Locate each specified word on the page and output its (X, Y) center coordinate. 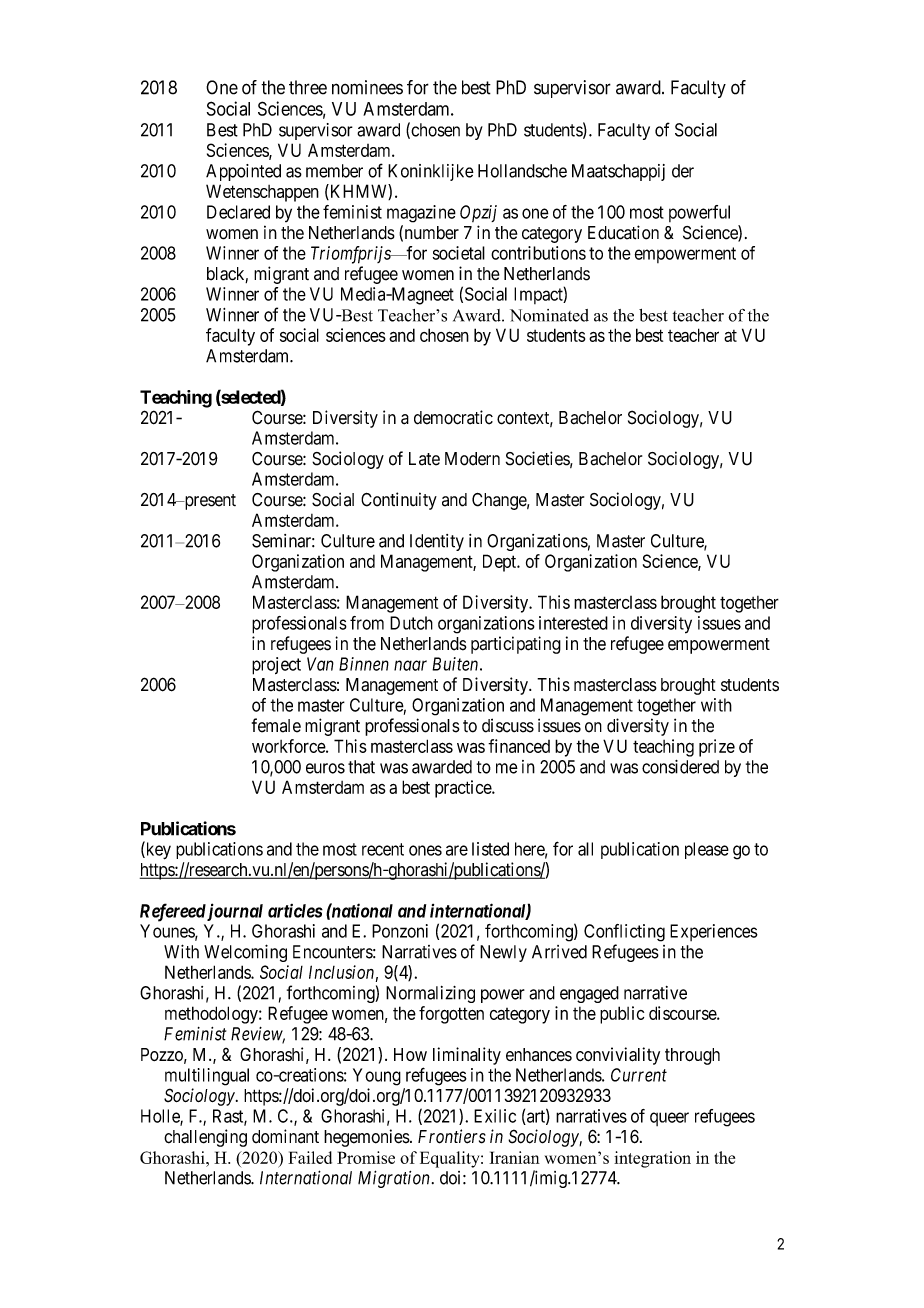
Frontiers (452, 1136)
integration (652, 1159)
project (276, 666)
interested (573, 623)
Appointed (243, 172)
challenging (205, 1138)
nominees (367, 87)
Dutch (411, 623)
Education (623, 232)
